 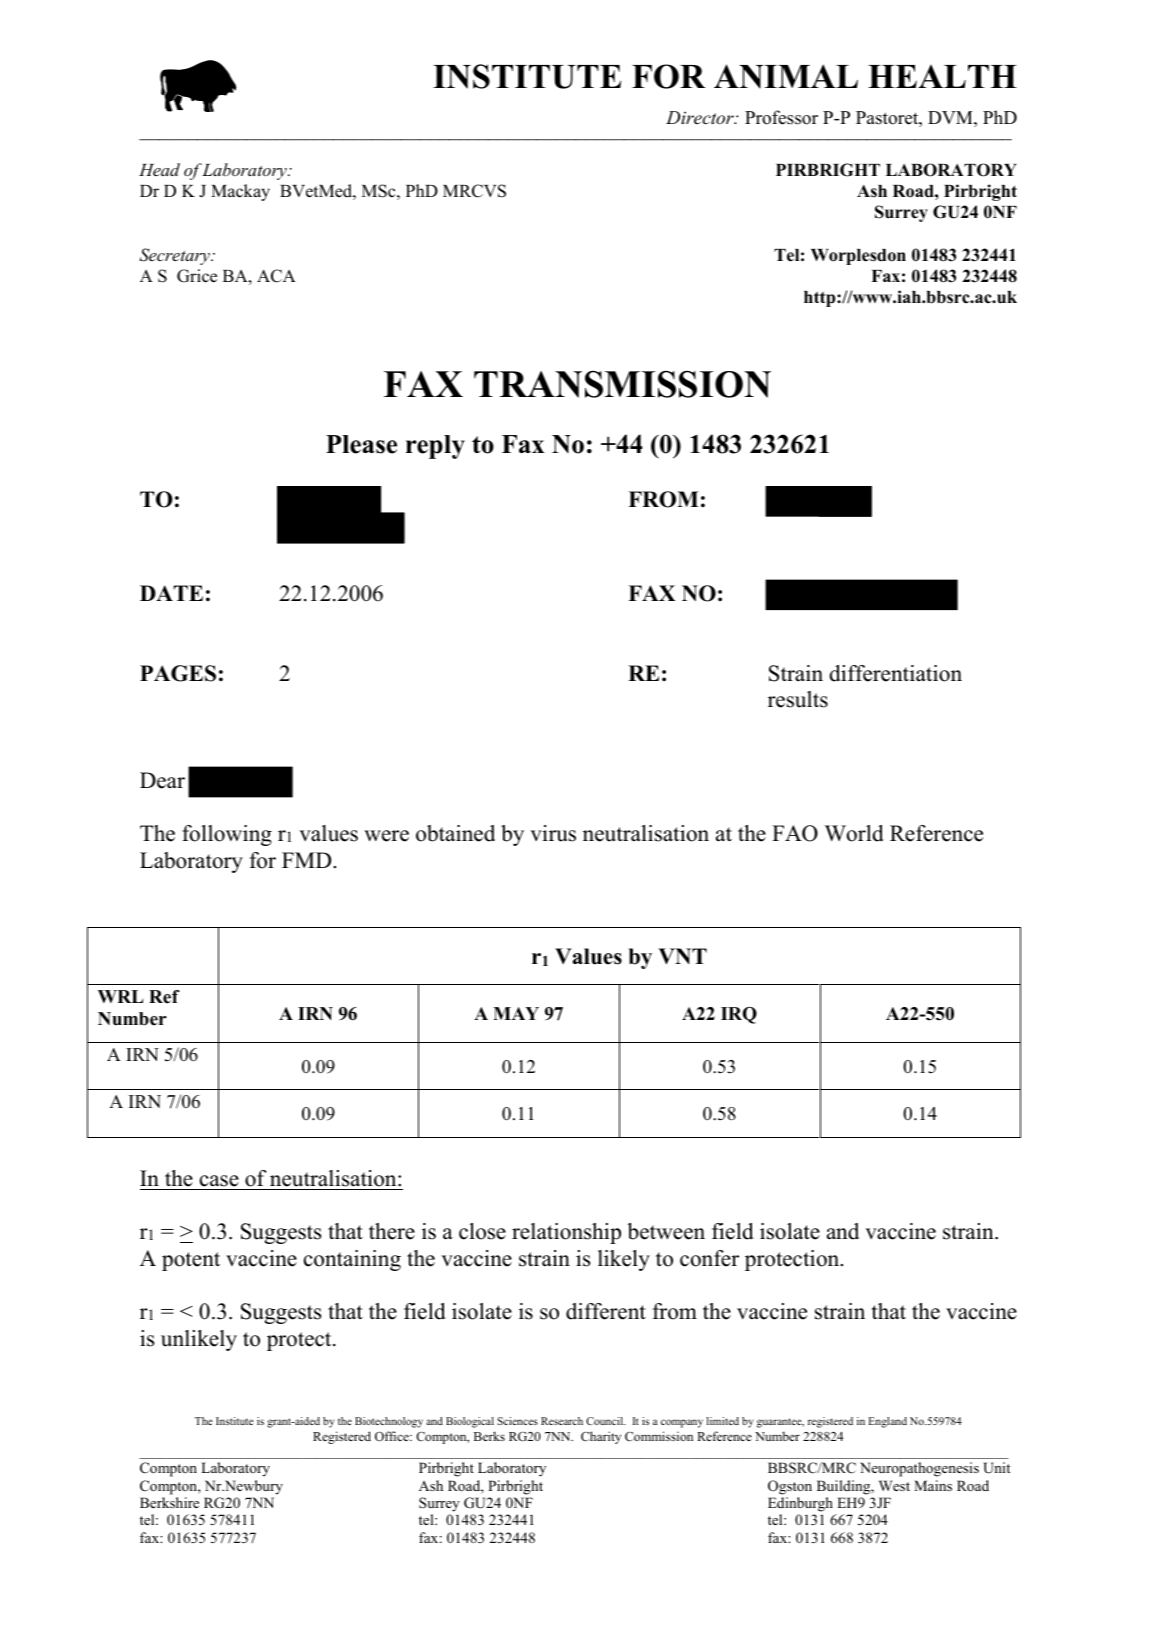 I want to click on TRANSMISSION, so click(x=622, y=384).
